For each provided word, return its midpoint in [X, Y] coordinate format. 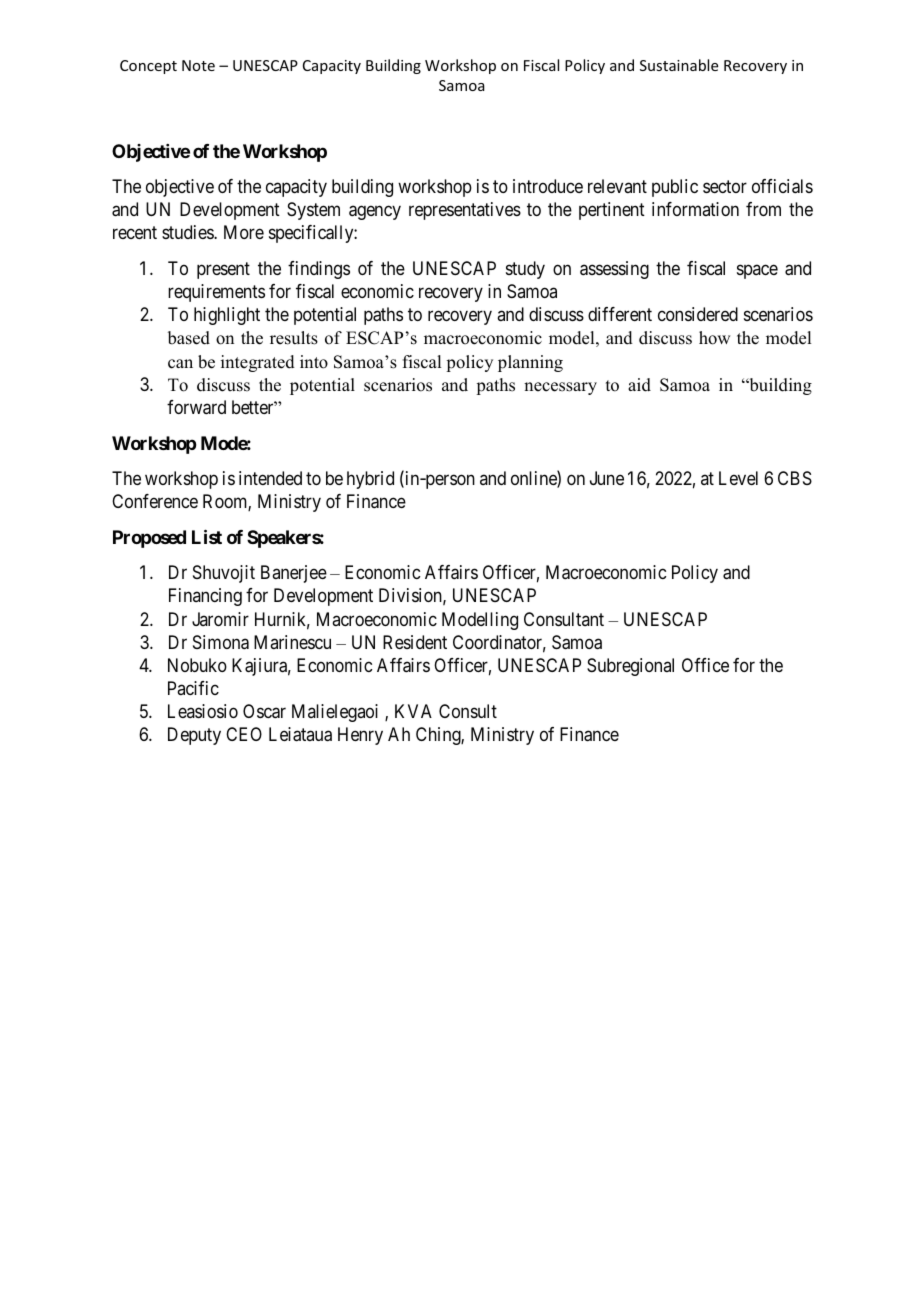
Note [198, 65]
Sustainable [679, 65]
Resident [415, 642]
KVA [413, 711]
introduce [548, 186]
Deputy [194, 736]
